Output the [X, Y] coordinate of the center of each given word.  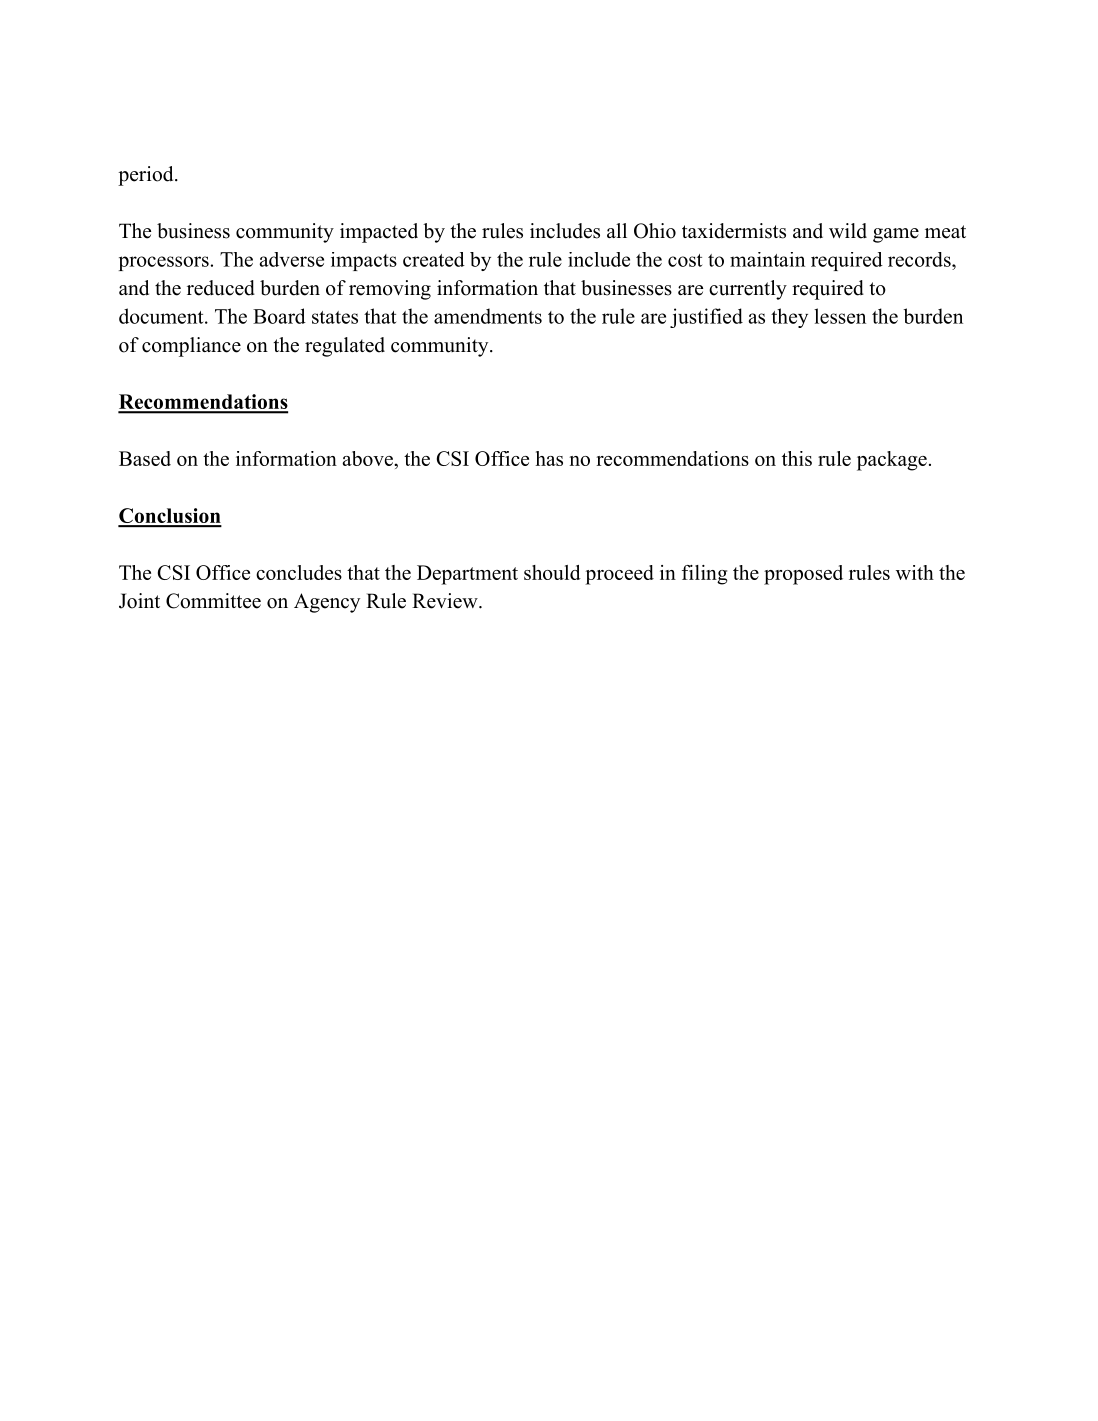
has [549, 458]
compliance [191, 347]
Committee [213, 601]
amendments [488, 316]
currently [748, 290]
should [552, 572]
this [797, 458]
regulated [345, 347]
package [892, 461]
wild [848, 231]
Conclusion [170, 517]
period [147, 176]
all [617, 230]
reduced [221, 288]
